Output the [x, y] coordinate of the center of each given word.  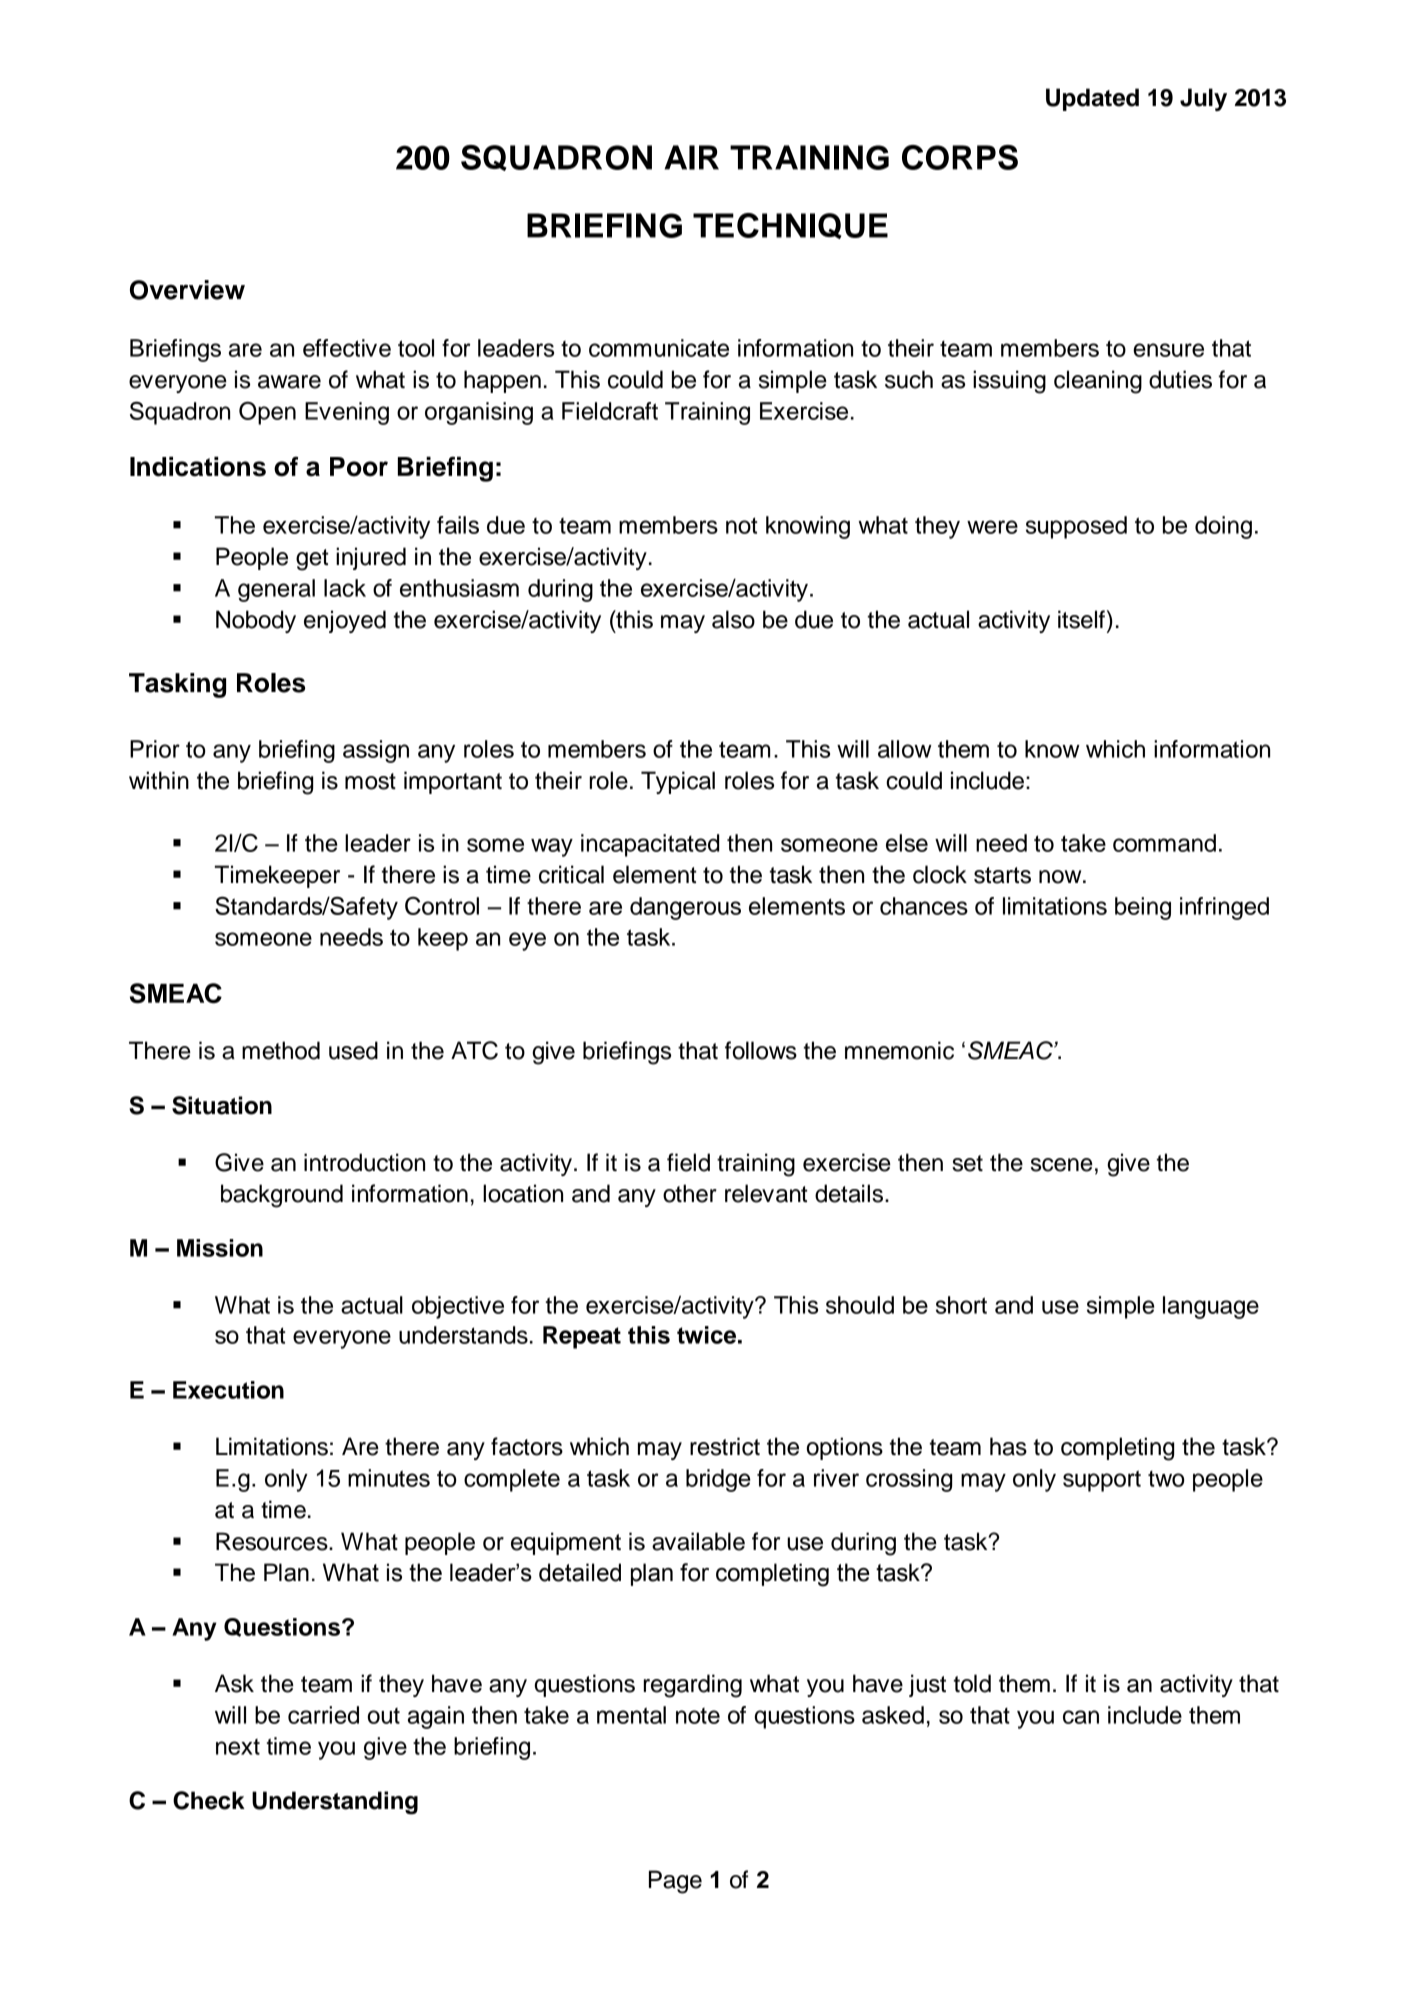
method [281, 1050]
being [1143, 908]
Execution [228, 1390]
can [1081, 1717]
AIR [692, 157]
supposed [1076, 527]
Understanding [335, 1803]
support [1102, 1481]
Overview [187, 290]
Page [675, 1882]
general [276, 590]
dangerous [685, 908]
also [733, 619]
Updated [1092, 99]
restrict [725, 1446]
